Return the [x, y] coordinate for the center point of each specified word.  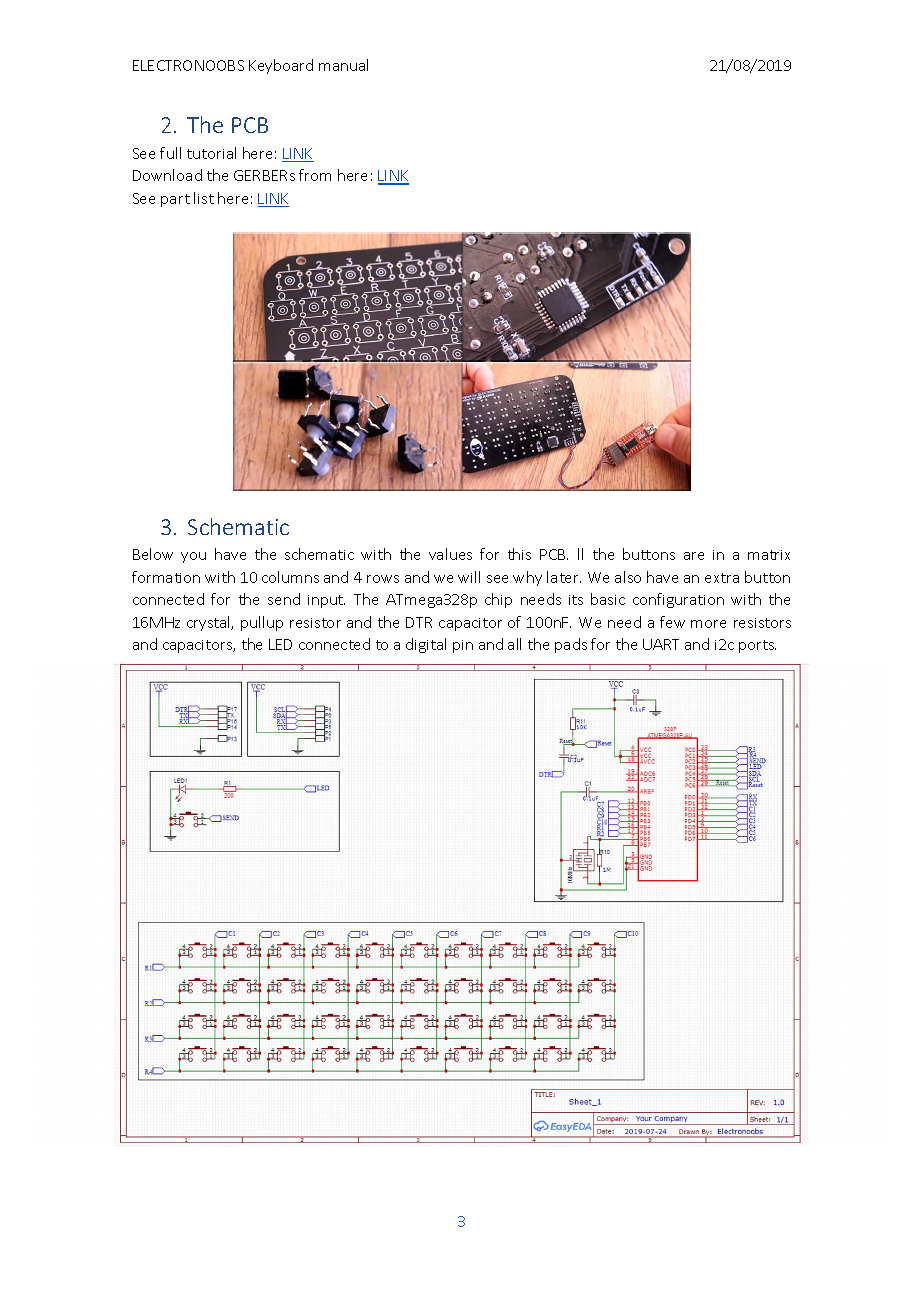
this [519, 554]
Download [167, 175]
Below [153, 554]
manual [343, 65]
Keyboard [281, 66]
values [450, 554]
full [170, 153]
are [694, 556]
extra [722, 578]
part [175, 200]
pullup [262, 623]
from [315, 175]
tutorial [211, 153]
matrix [769, 555]
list [204, 198]
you [193, 557]
